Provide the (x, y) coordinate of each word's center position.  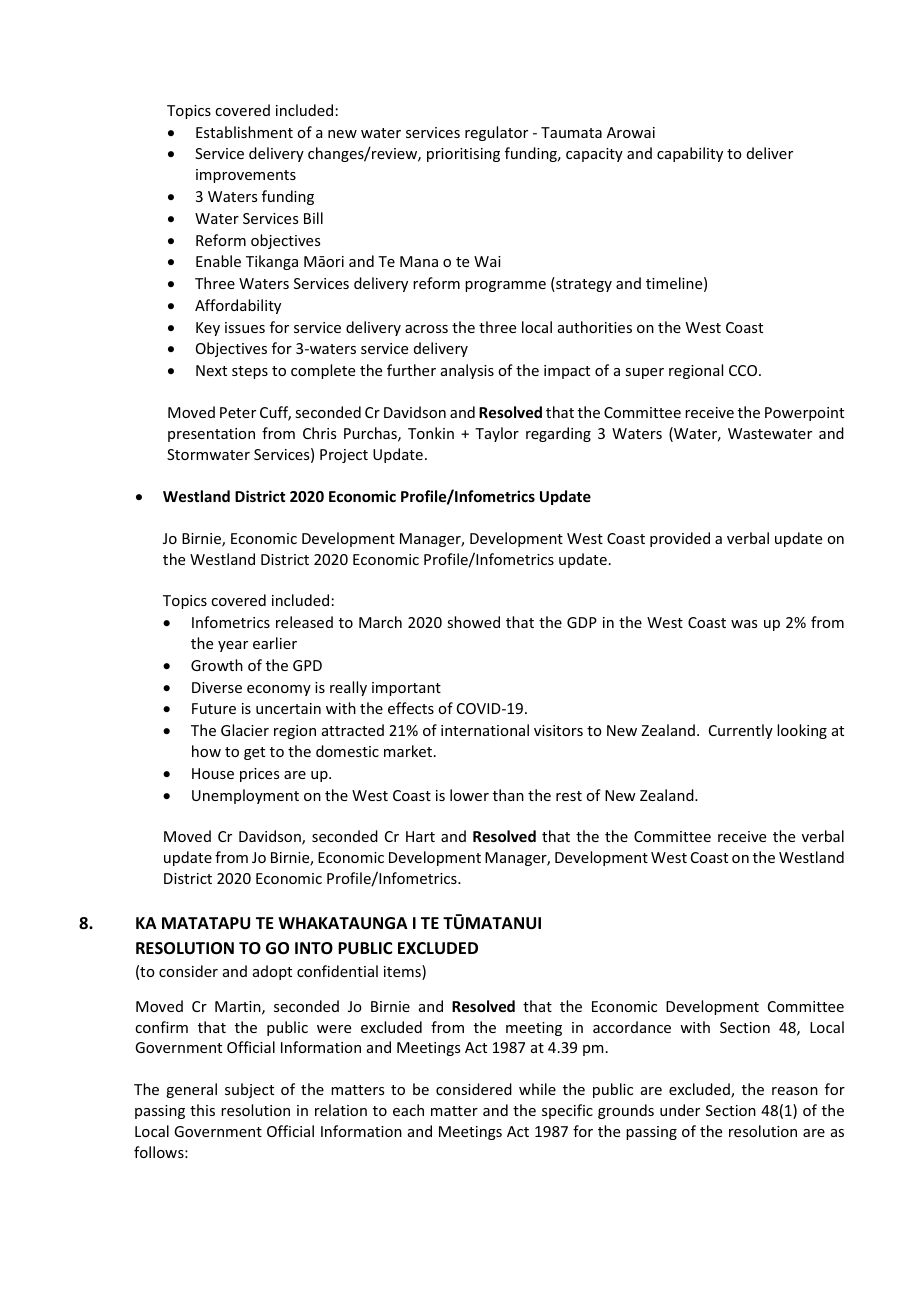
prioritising (463, 155)
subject (249, 1090)
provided (680, 539)
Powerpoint (804, 414)
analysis (467, 371)
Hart (420, 836)
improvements (246, 176)
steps (250, 372)
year (233, 646)
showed (473, 622)
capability (690, 154)
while (537, 1089)
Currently (741, 731)
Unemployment (245, 796)
